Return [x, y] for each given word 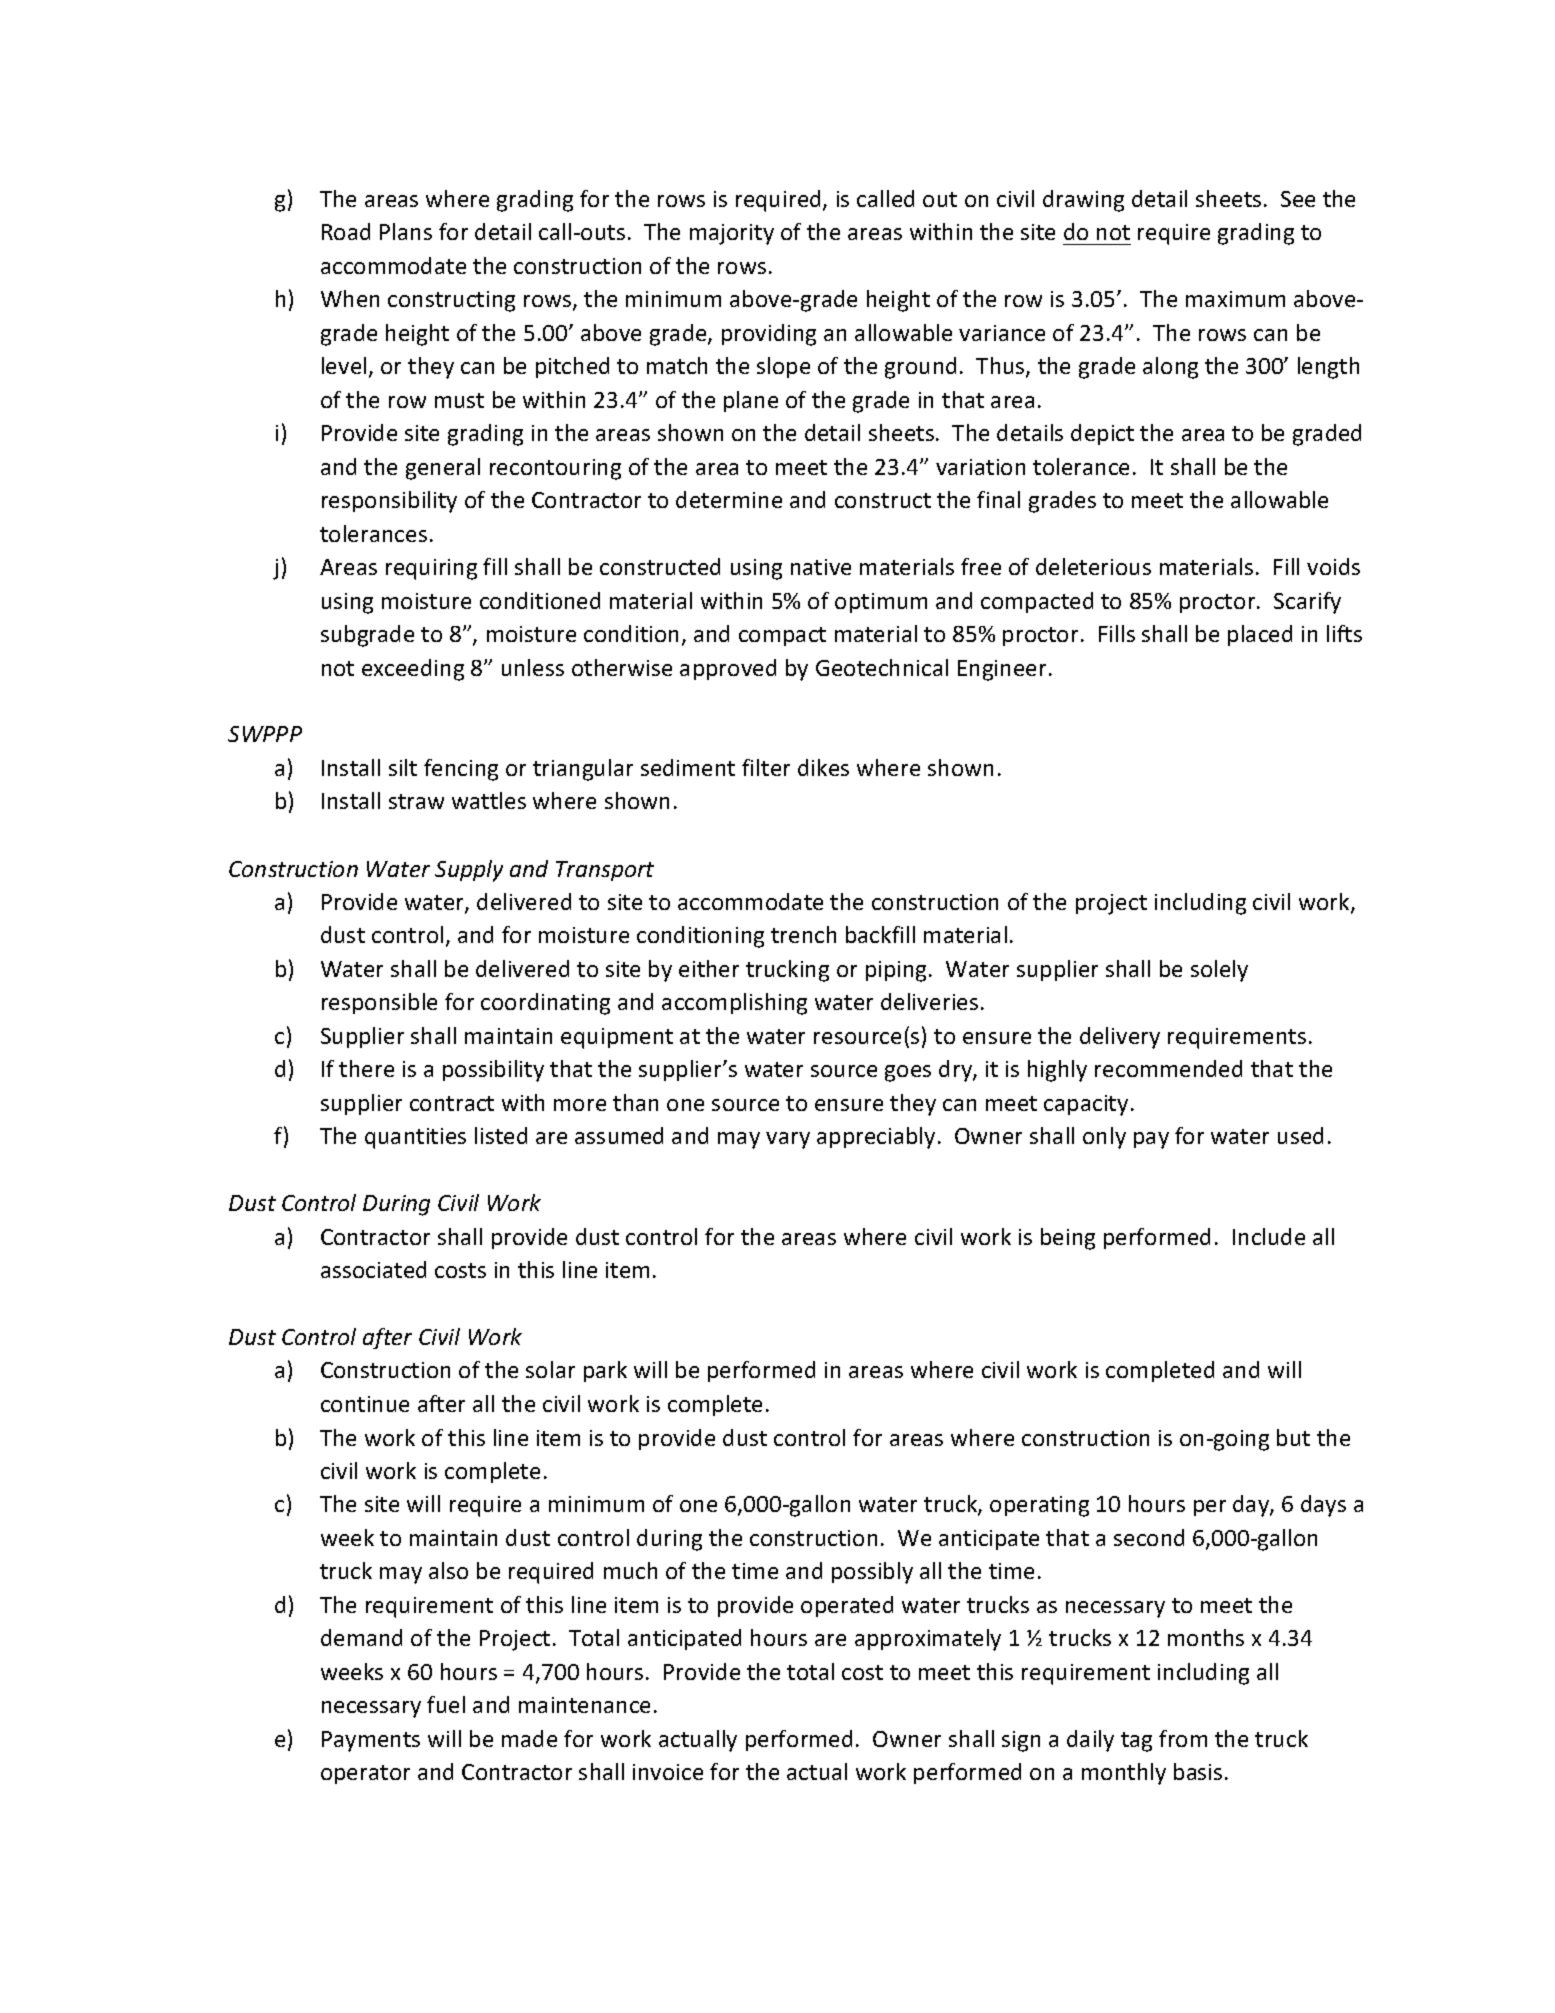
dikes [823, 767]
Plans [406, 231]
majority [732, 234]
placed [1260, 635]
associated [373, 1269]
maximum [1235, 299]
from [1183, 1738]
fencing [461, 770]
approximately [928, 1640]
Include [1269, 1236]
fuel [446, 1704]
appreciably [876, 1138]
